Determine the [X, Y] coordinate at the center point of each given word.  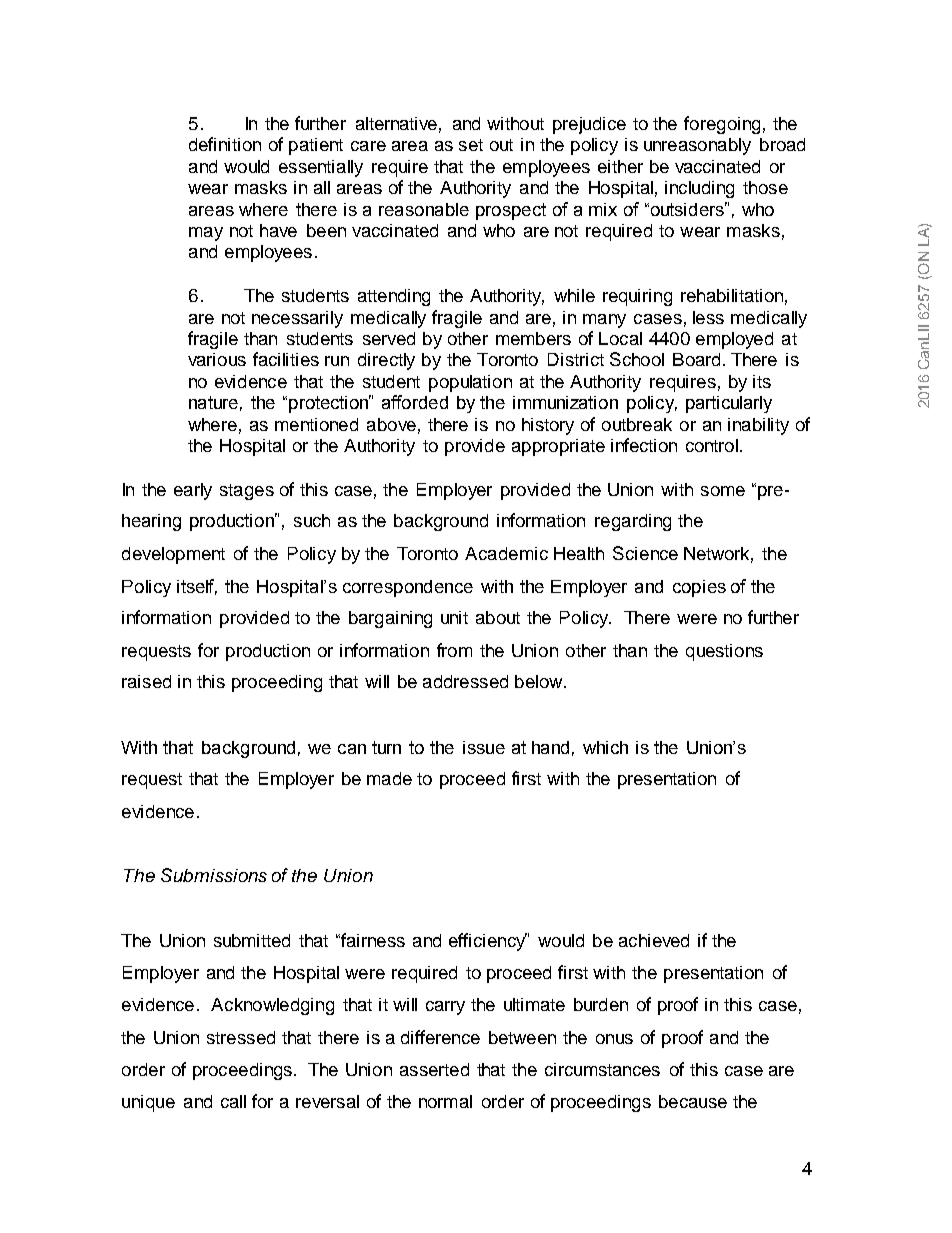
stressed [241, 1037]
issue [484, 747]
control [712, 445]
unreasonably [697, 146]
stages [247, 492]
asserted [434, 1069]
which [605, 747]
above [391, 424]
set [471, 145]
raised [146, 681]
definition [225, 144]
